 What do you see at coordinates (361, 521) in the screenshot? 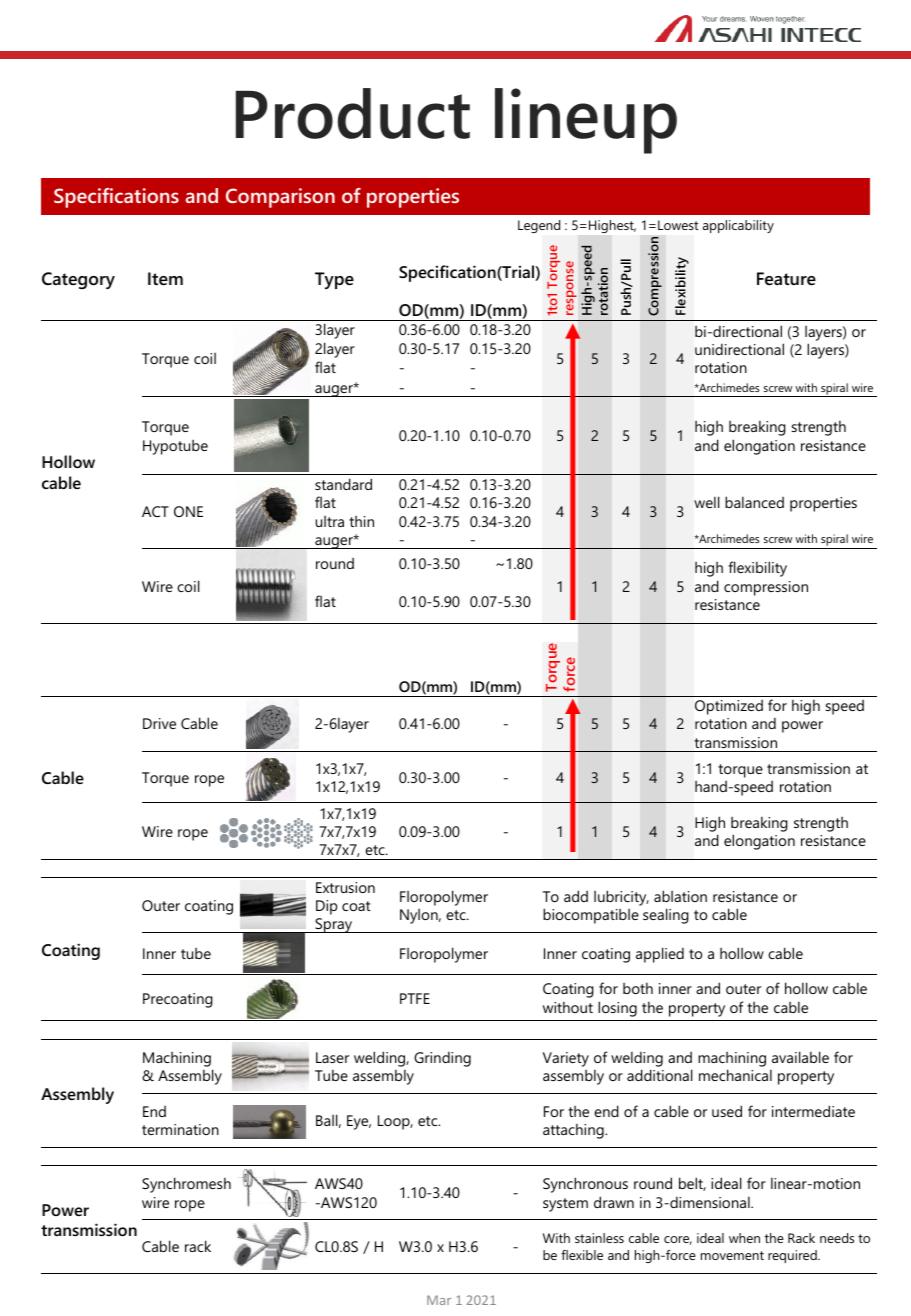
I see `thin` at bounding box center [361, 521].
